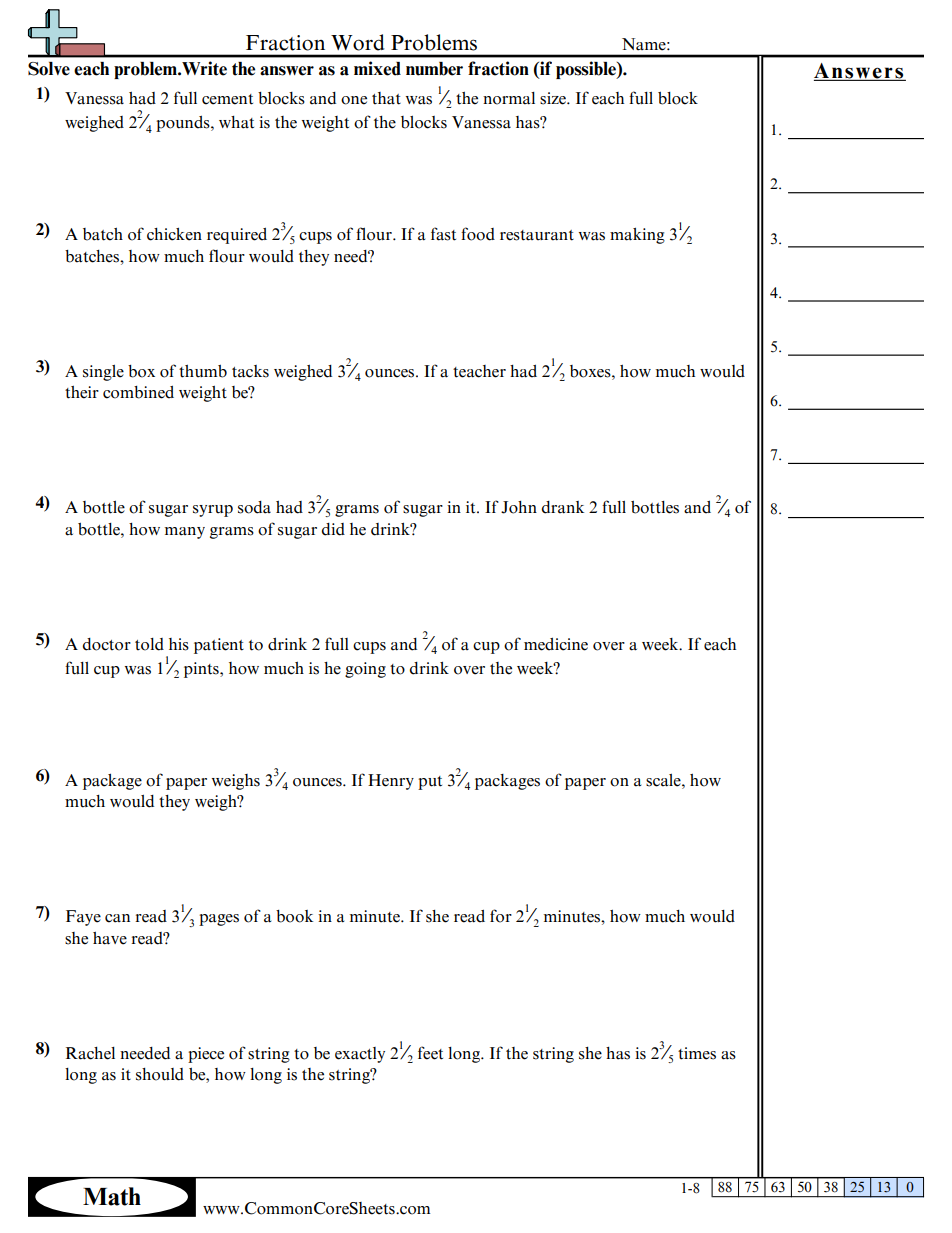 The width and height of the page is (952, 1233). What do you see at coordinates (360, 1055) in the page?
I see `exactly` at bounding box center [360, 1055].
